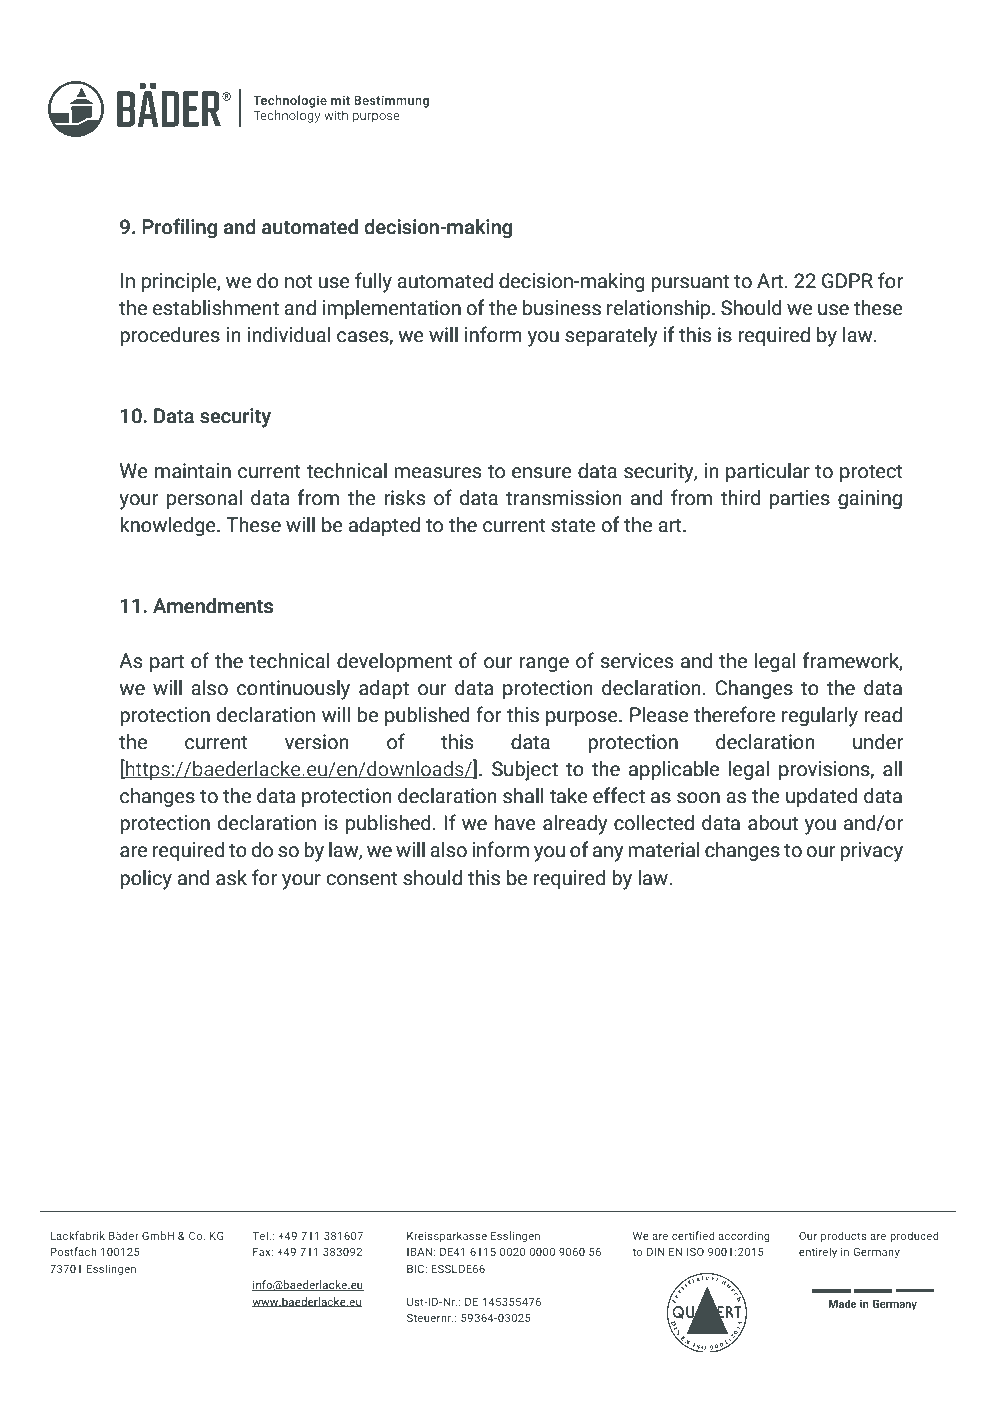  What do you see at coordinates (562, 308) in the screenshot?
I see `business` at bounding box center [562, 308].
